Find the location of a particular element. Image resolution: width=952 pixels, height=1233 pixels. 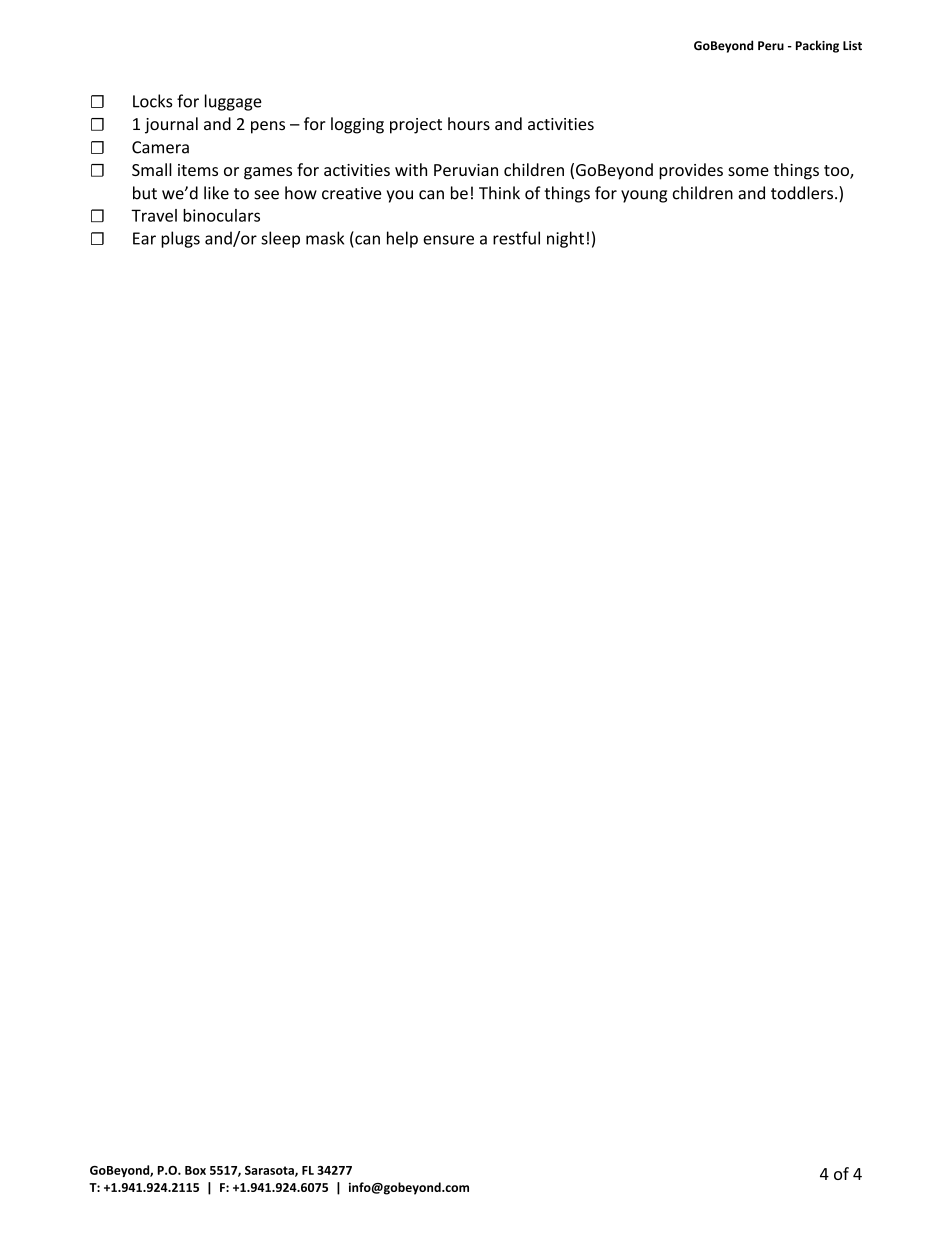

toddlers is located at coordinates (802, 193).
